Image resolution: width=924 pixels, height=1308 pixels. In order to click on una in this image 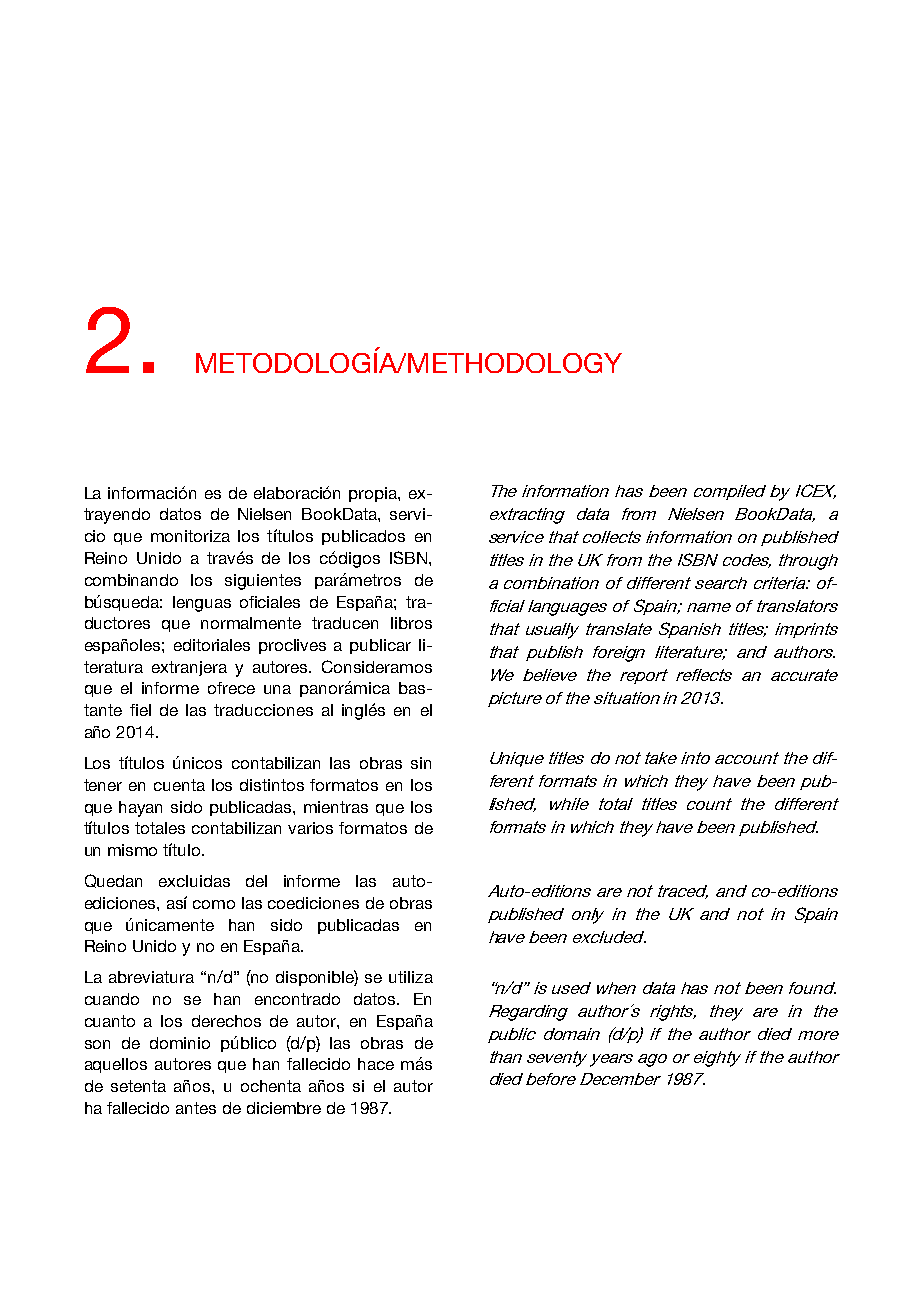, I will do `click(277, 689)`.
